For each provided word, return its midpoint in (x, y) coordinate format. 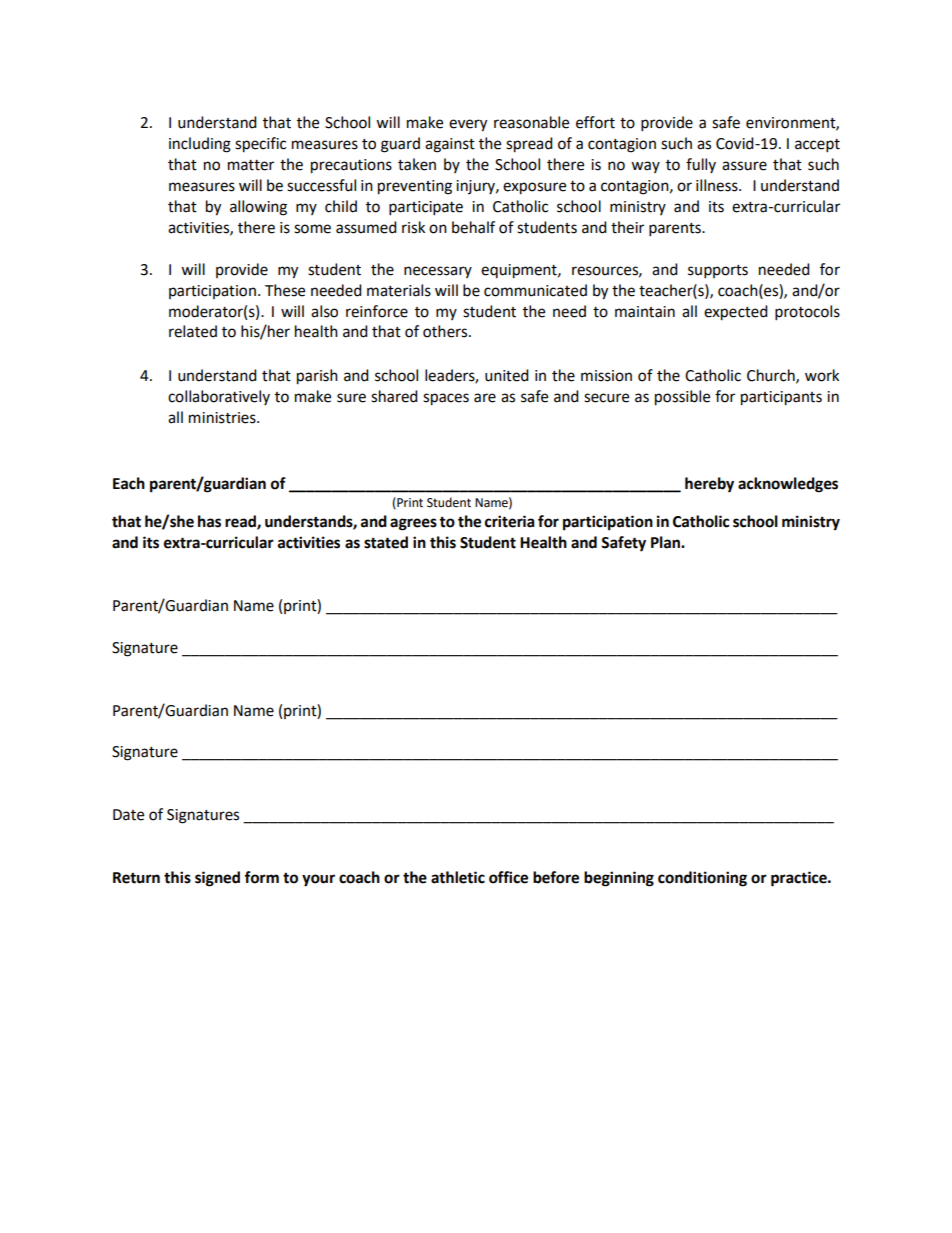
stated (386, 542)
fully (701, 165)
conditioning (702, 879)
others (446, 331)
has (209, 521)
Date (128, 815)
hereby (709, 485)
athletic (458, 877)
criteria (510, 521)
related (193, 331)
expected (736, 313)
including (200, 145)
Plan (666, 542)
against (450, 145)
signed (217, 879)
